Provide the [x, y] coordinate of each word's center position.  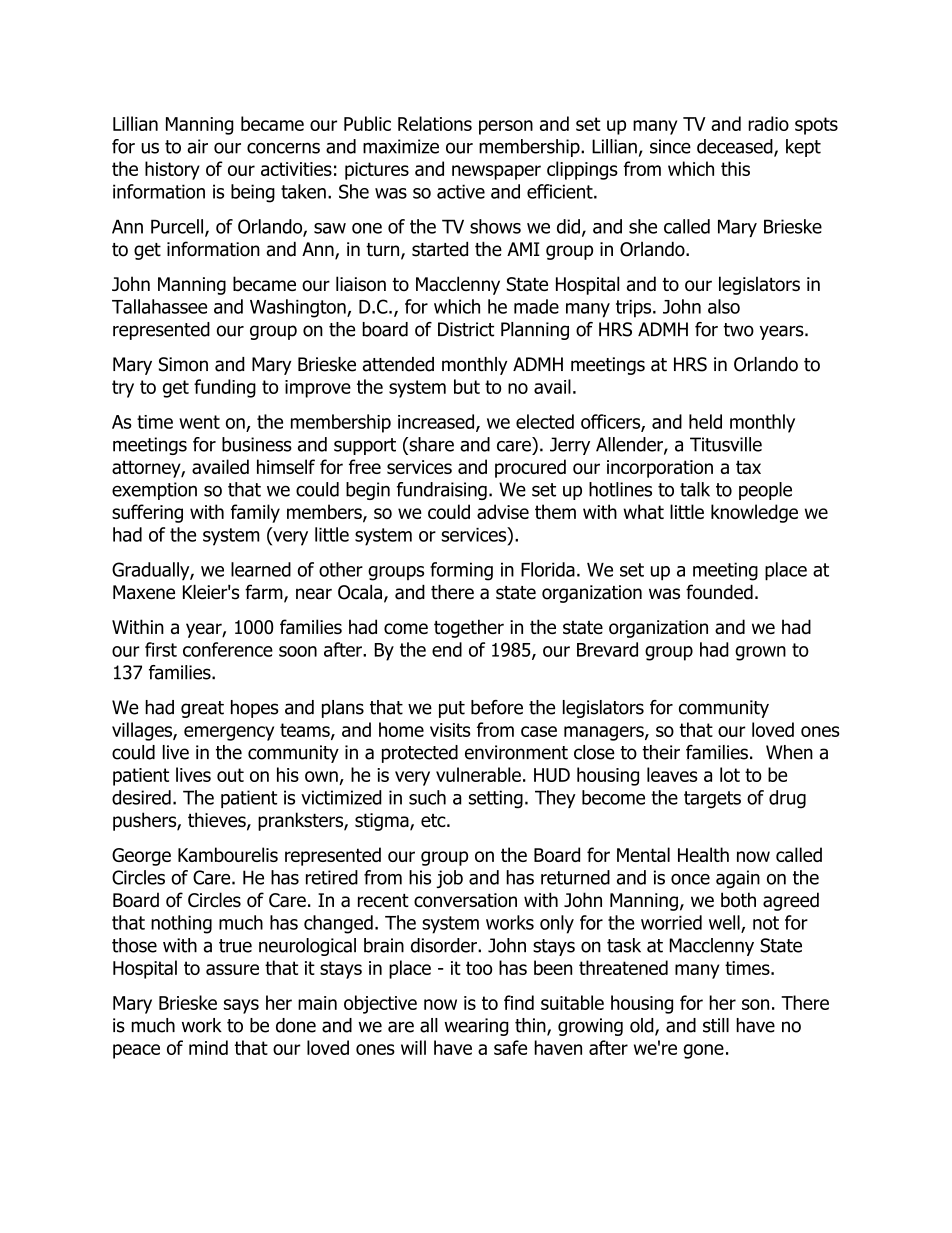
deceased [736, 147]
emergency [229, 733]
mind [208, 1047]
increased [437, 422]
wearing [476, 1027]
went [199, 422]
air [197, 146]
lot [730, 774]
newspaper [496, 172]
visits [450, 730]
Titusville [726, 444]
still [716, 1025]
